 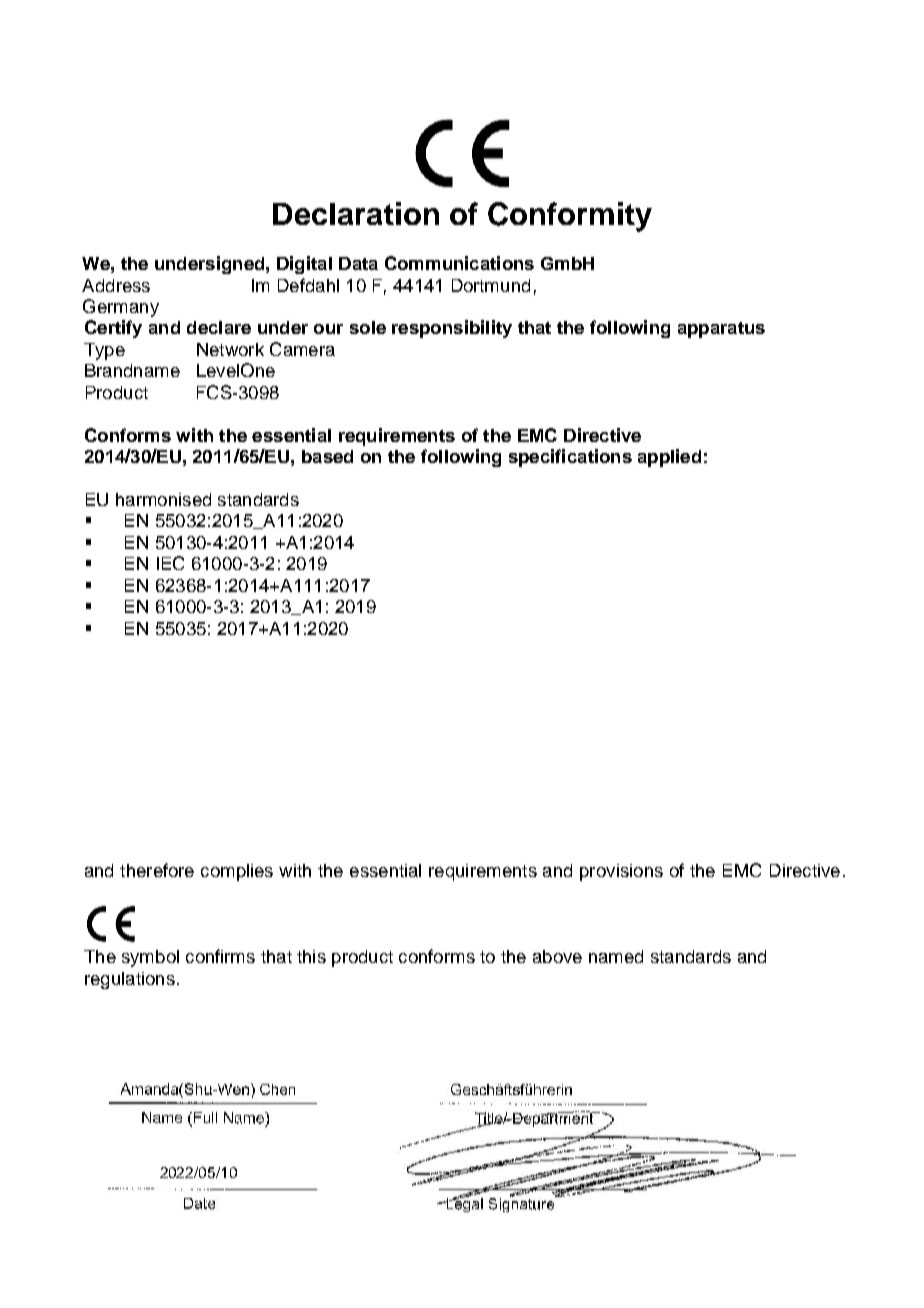 What do you see at coordinates (116, 285) in the page?
I see `Address` at bounding box center [116, 285].
